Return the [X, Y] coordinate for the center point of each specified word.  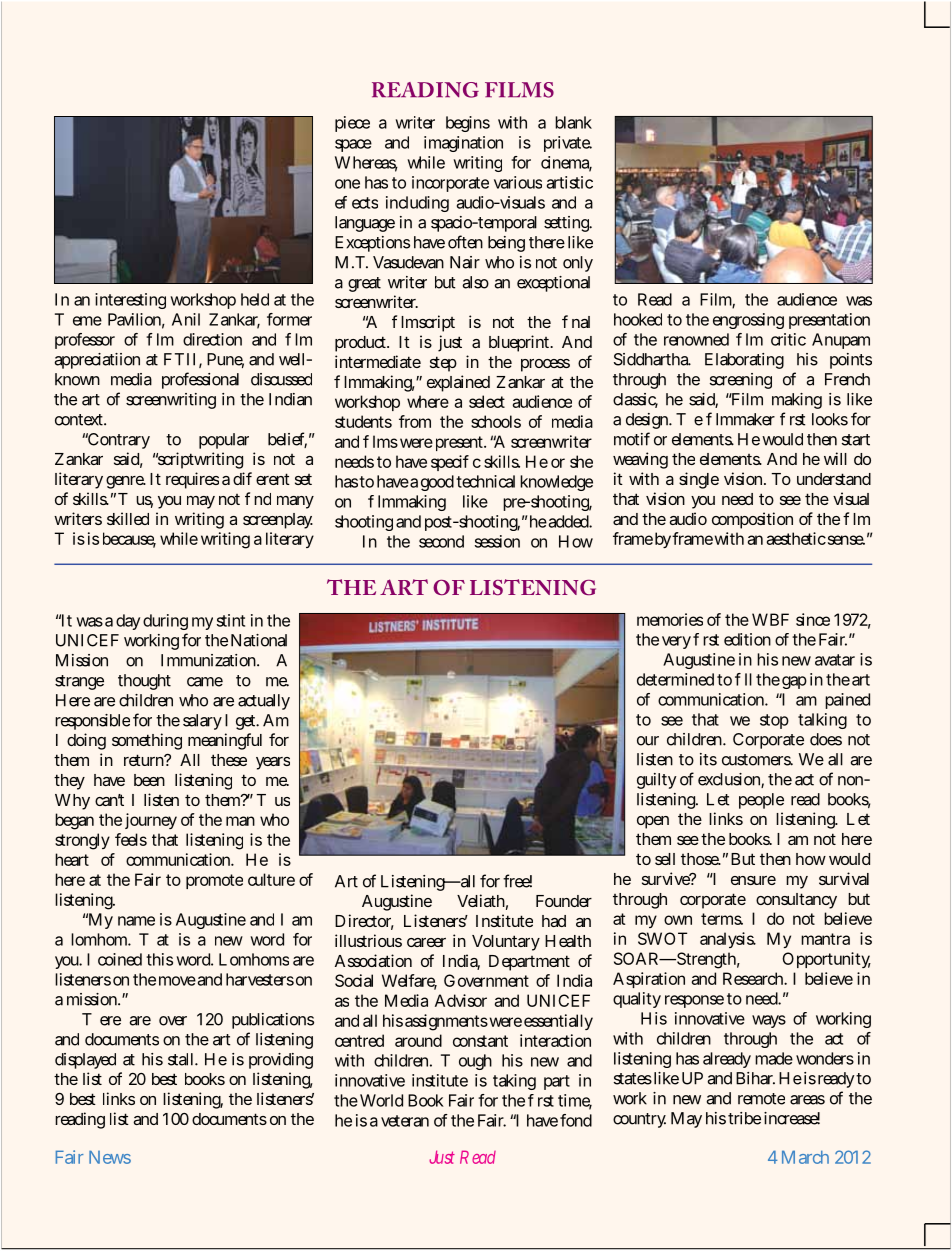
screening [741, 381]
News [110, 1157]
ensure [753, 880]
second [441, 541]
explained [458, 383]
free [517, 881]
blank [573, 122]
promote [214, 881]
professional [200, 380]
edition [747, 639]
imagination [463, 144]
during [165, 622]
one [347, 184]
